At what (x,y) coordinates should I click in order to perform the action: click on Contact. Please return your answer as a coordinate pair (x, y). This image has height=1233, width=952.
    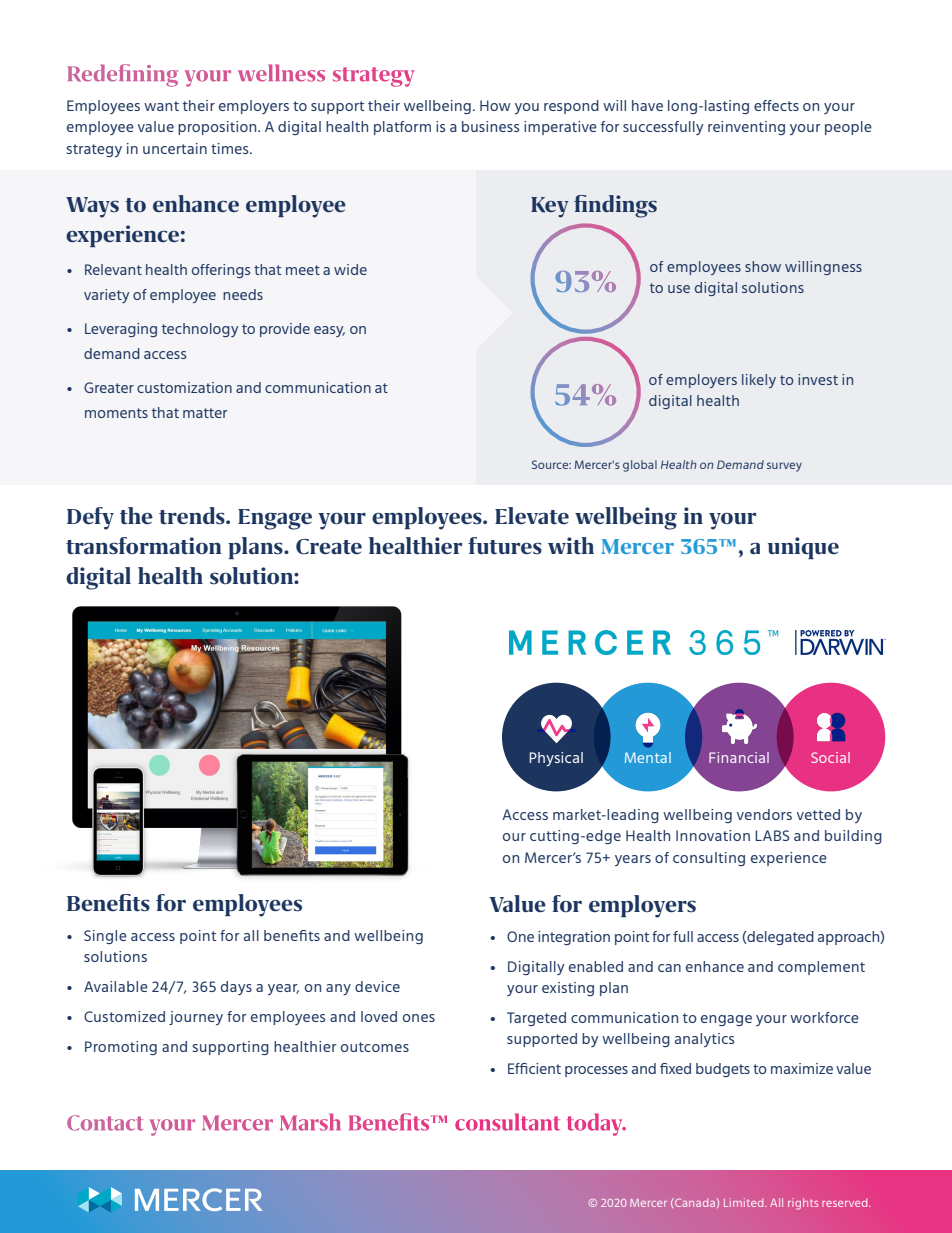
    Looking at the image, I should click on (105, 1123).
